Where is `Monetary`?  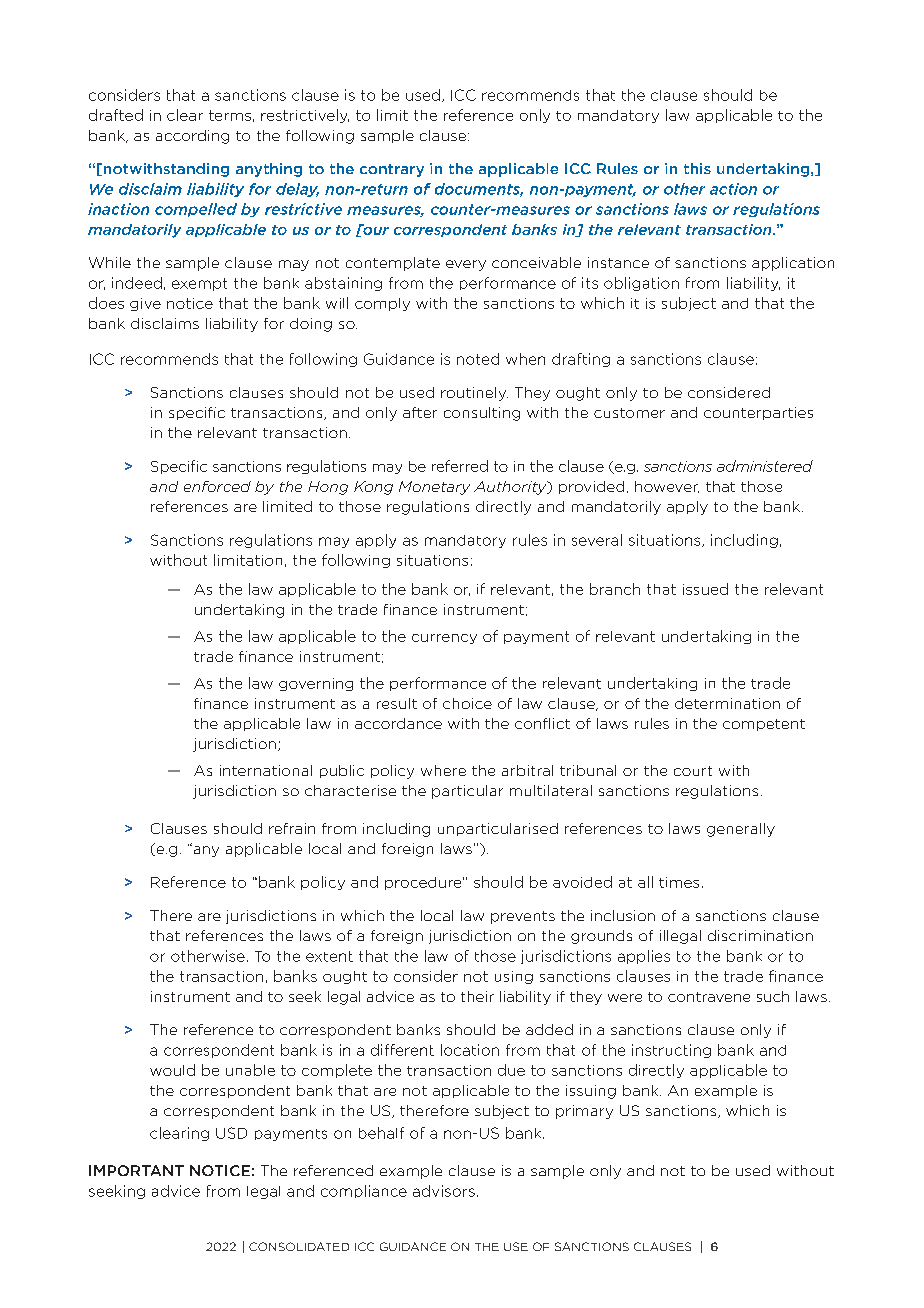
Monetary is located at coordinates (434, 488).
